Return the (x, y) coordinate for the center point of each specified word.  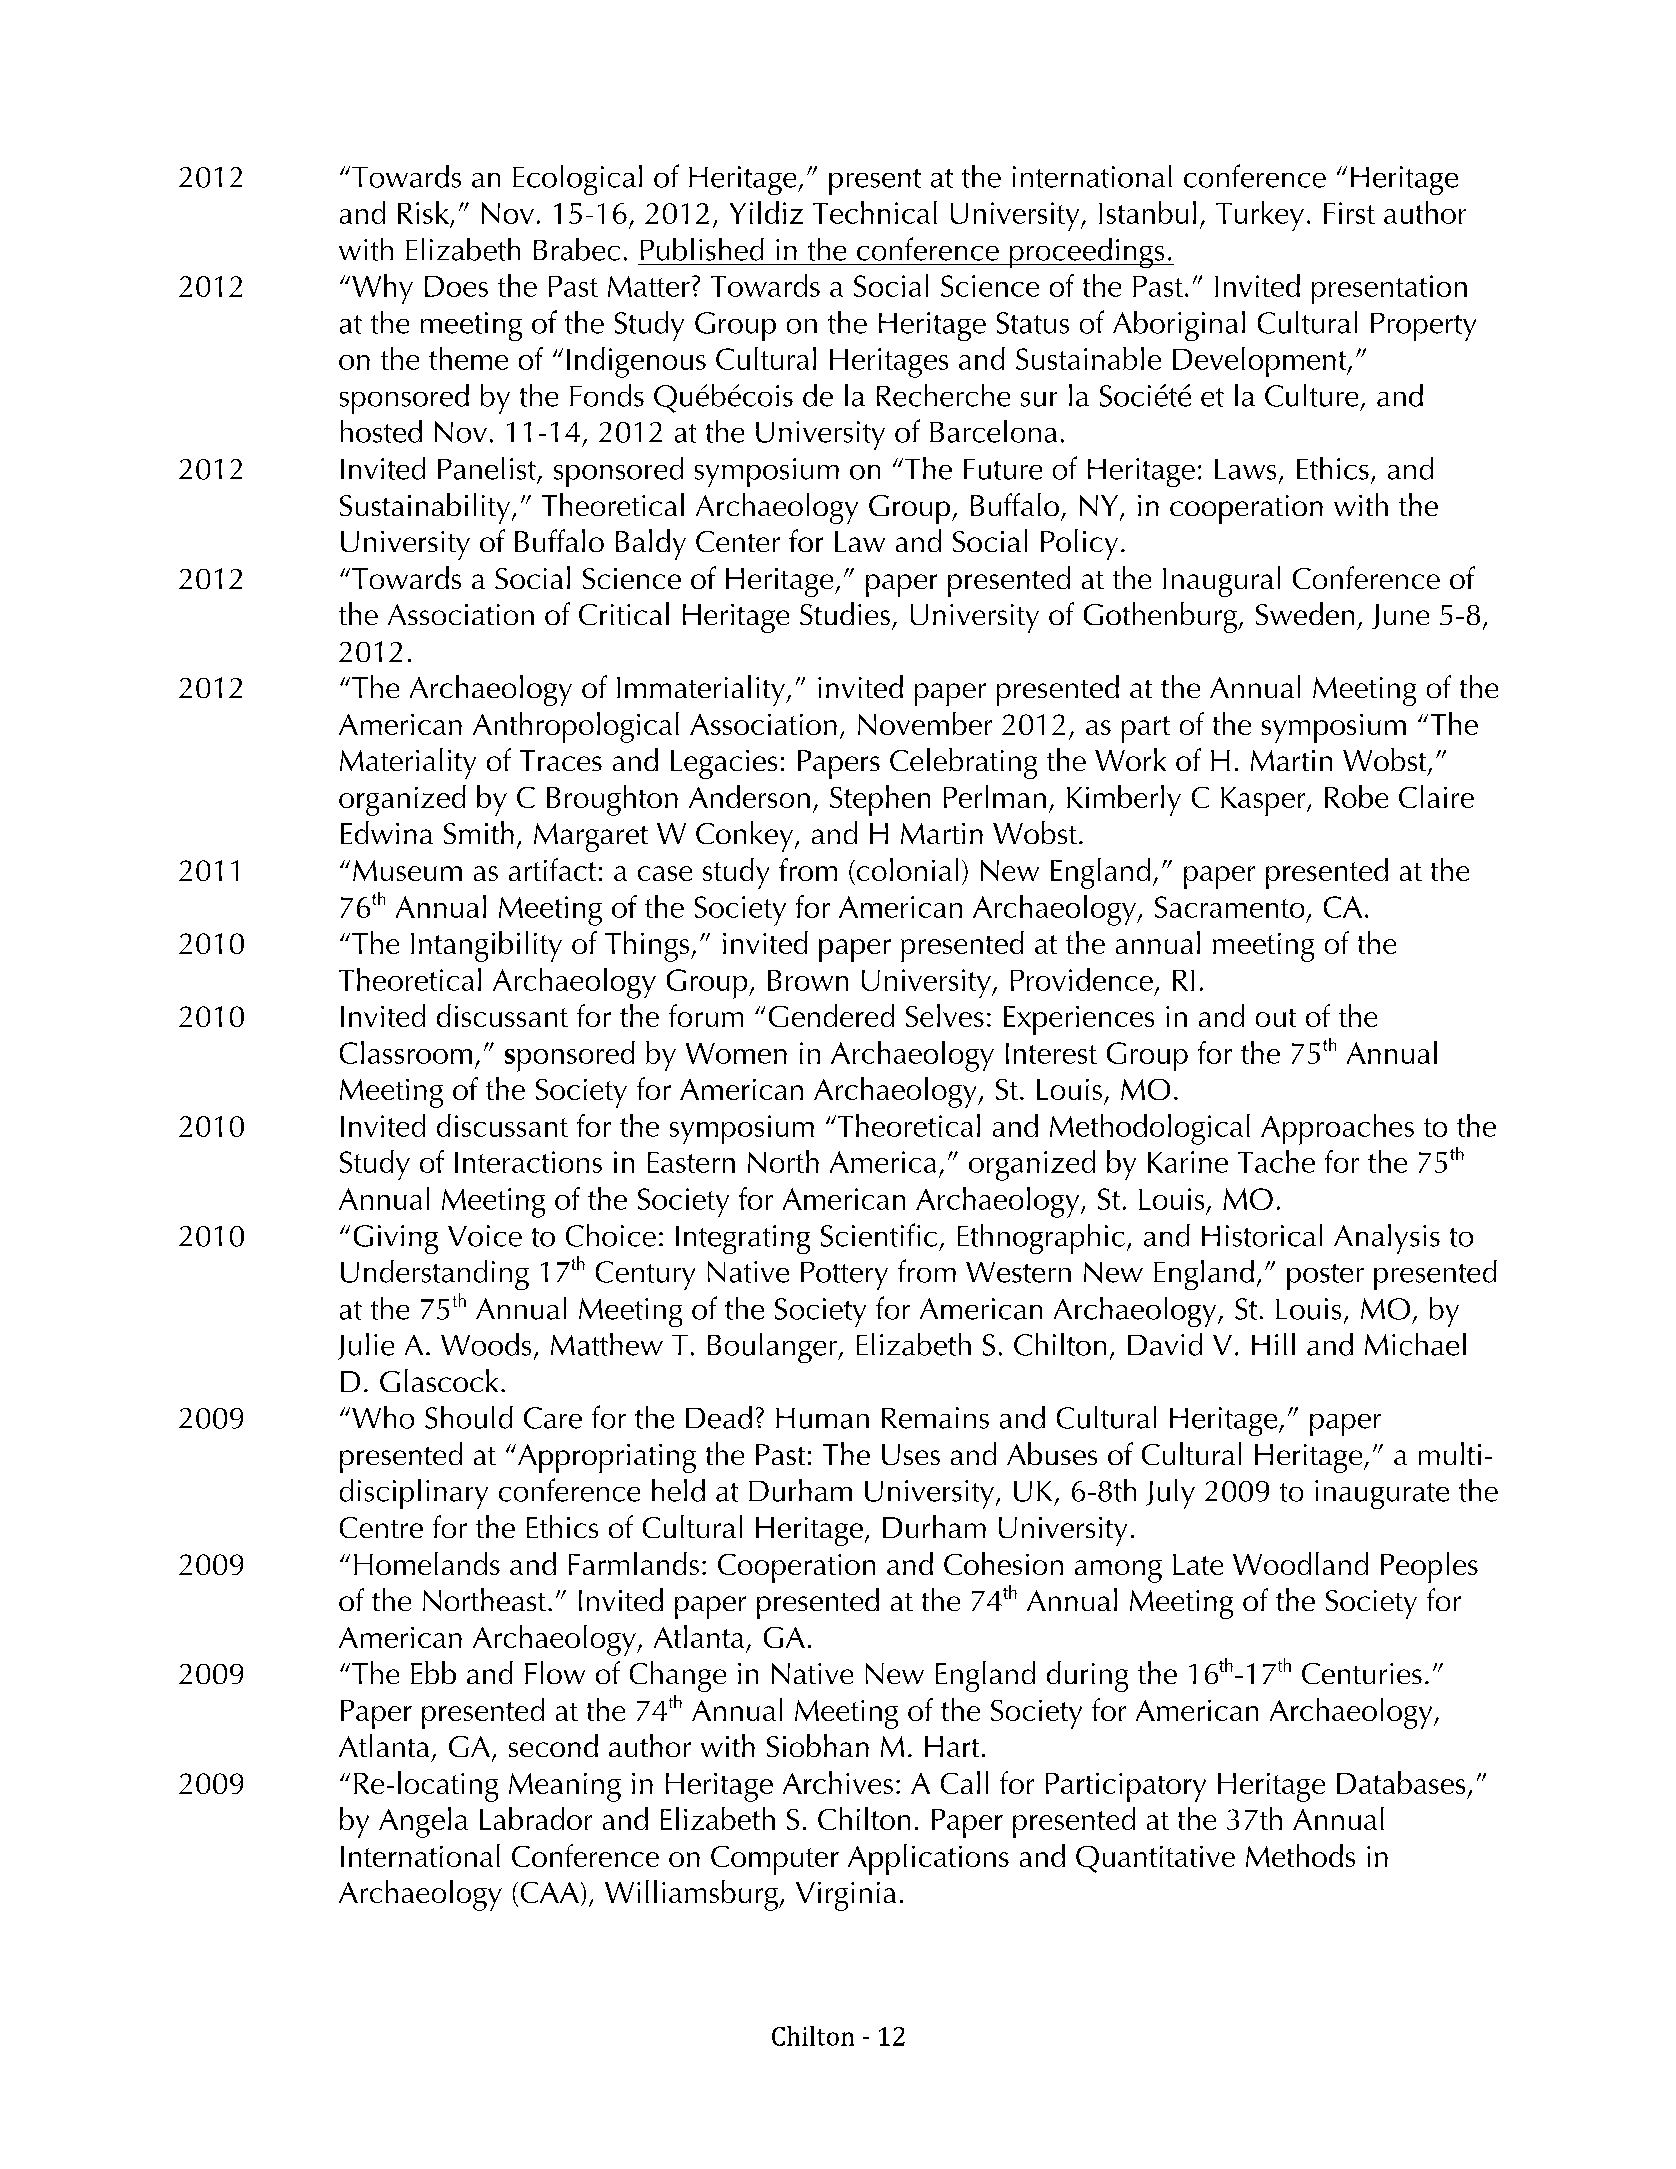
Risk (423, 212)
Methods (1300, 1855)
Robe (1356, 796)
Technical (875, 212)
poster (1325, 1277)
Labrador (536, 1818)
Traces (561, 760)
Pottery (844, 1276)
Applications (928, 1859)
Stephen (880, 800)
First (1349, 213)
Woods (486, 1344)
